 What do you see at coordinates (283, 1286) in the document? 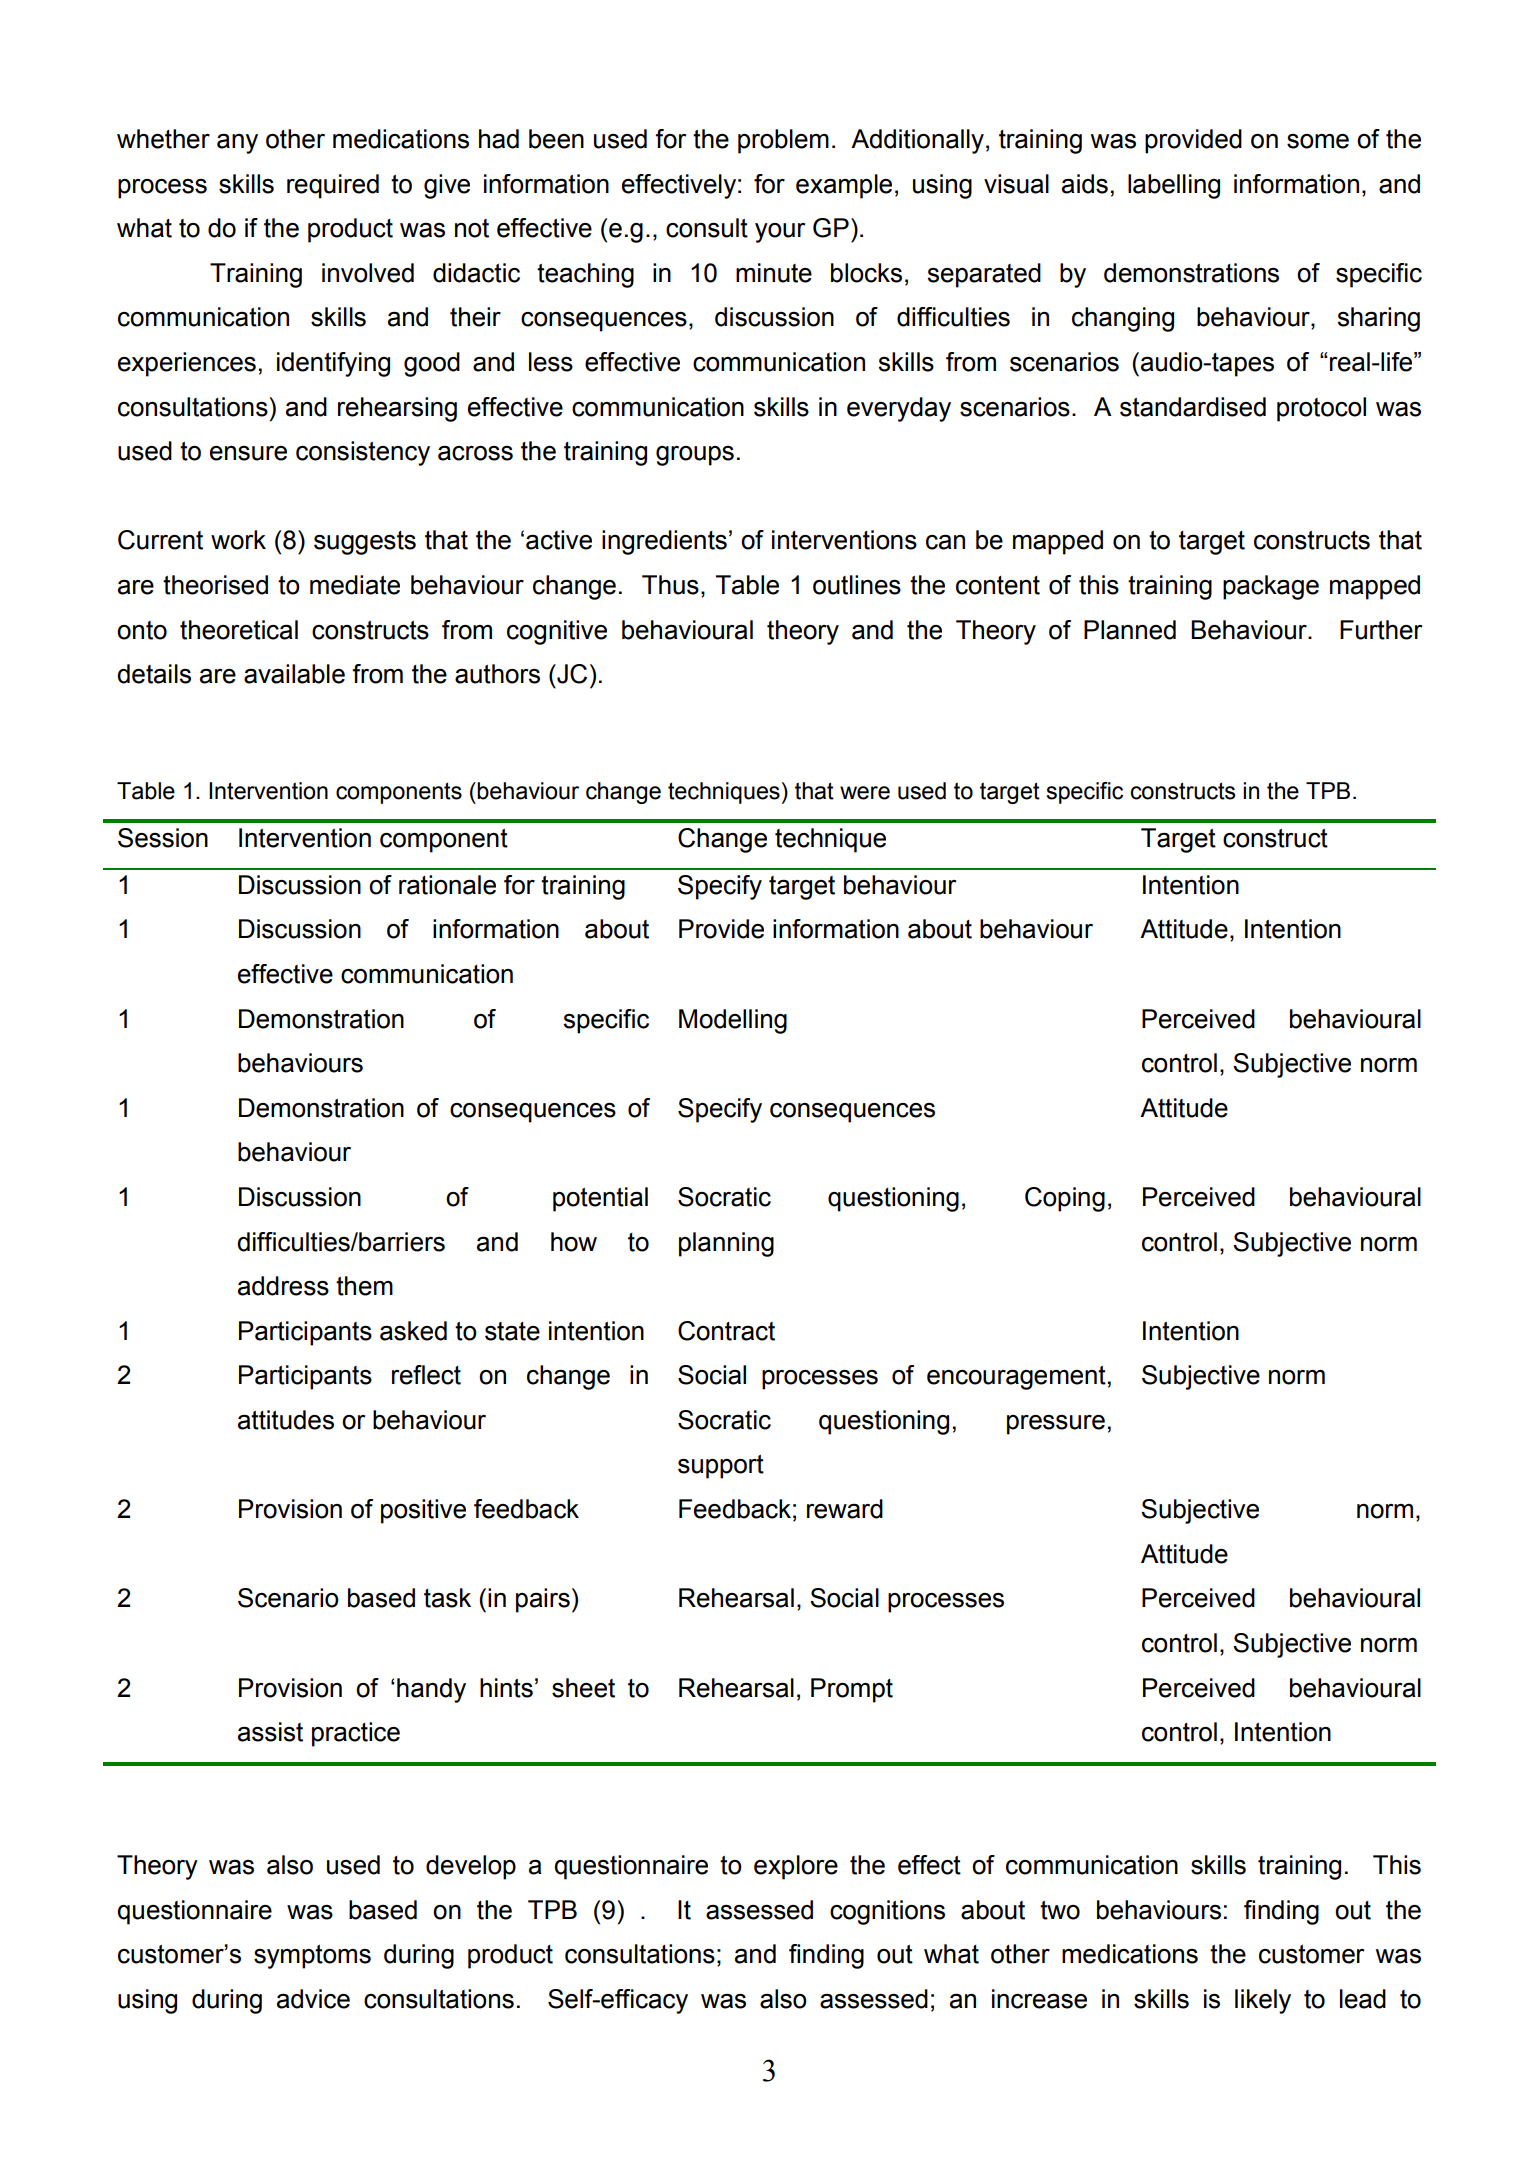
I see `address` at bounding box center [283, 1286].
